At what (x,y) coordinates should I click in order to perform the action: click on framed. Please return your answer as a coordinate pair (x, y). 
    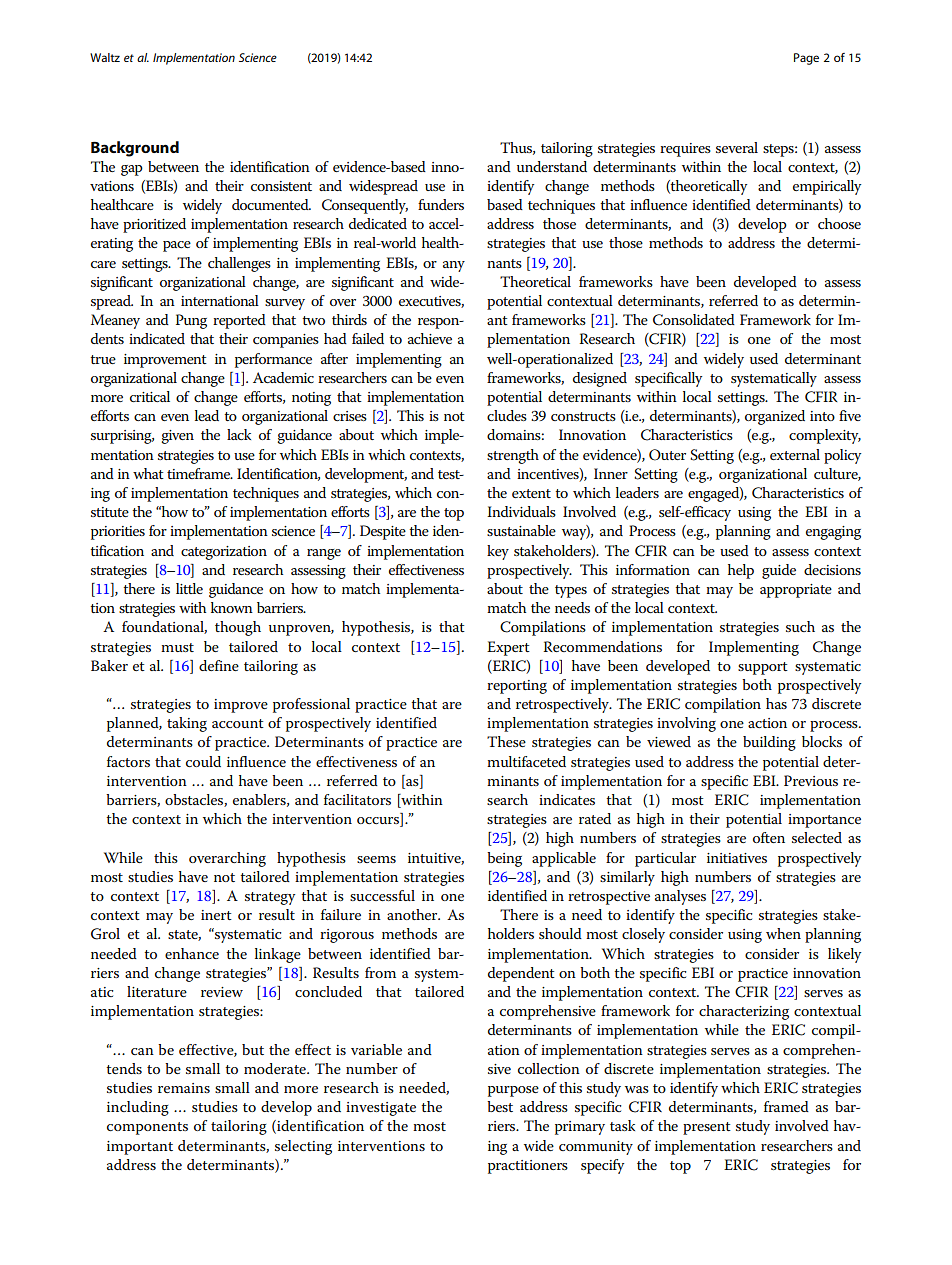
    Looking at the image, I should click on (786, 1106).
